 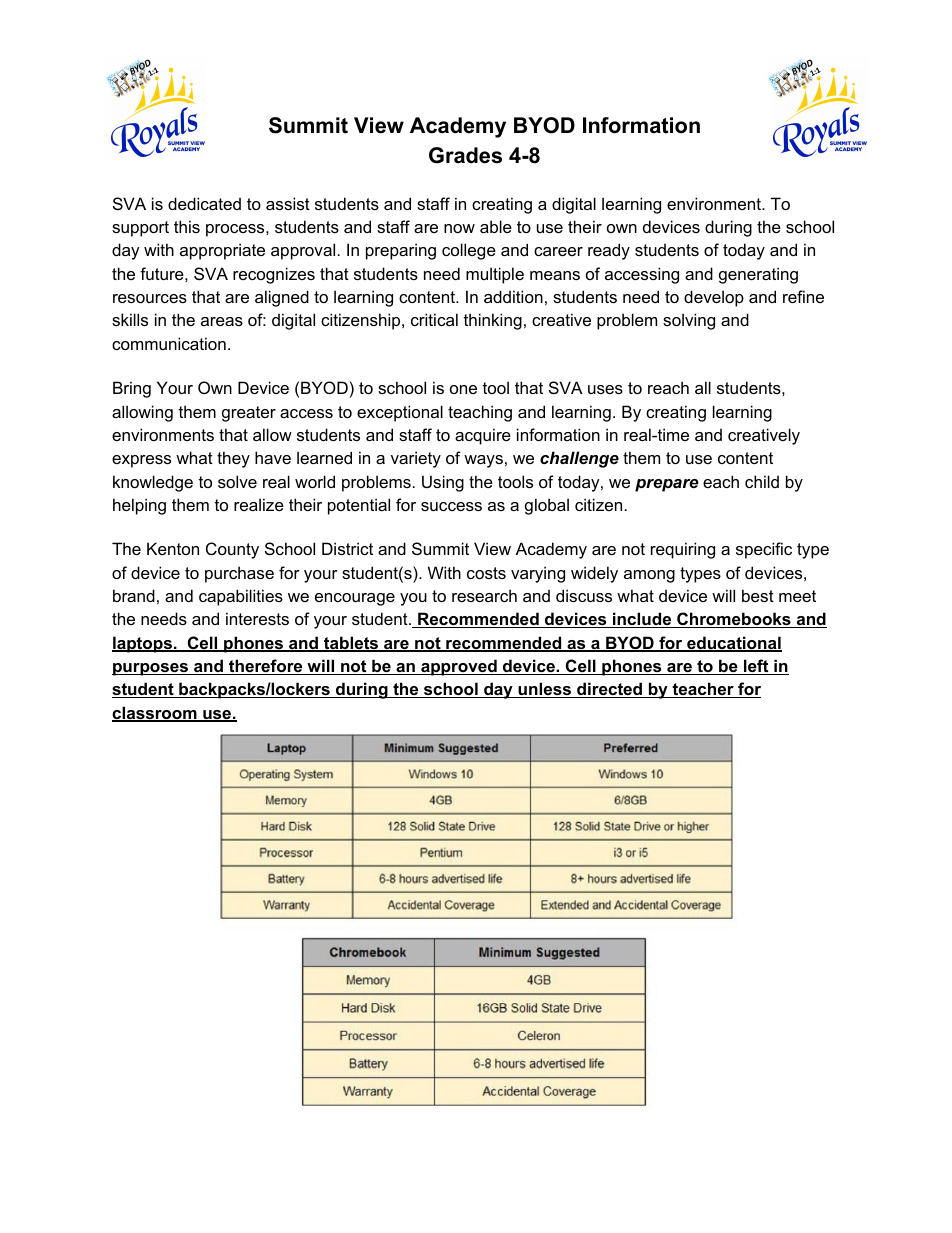 I want to click on acquire, so click(x=483, y=436).
